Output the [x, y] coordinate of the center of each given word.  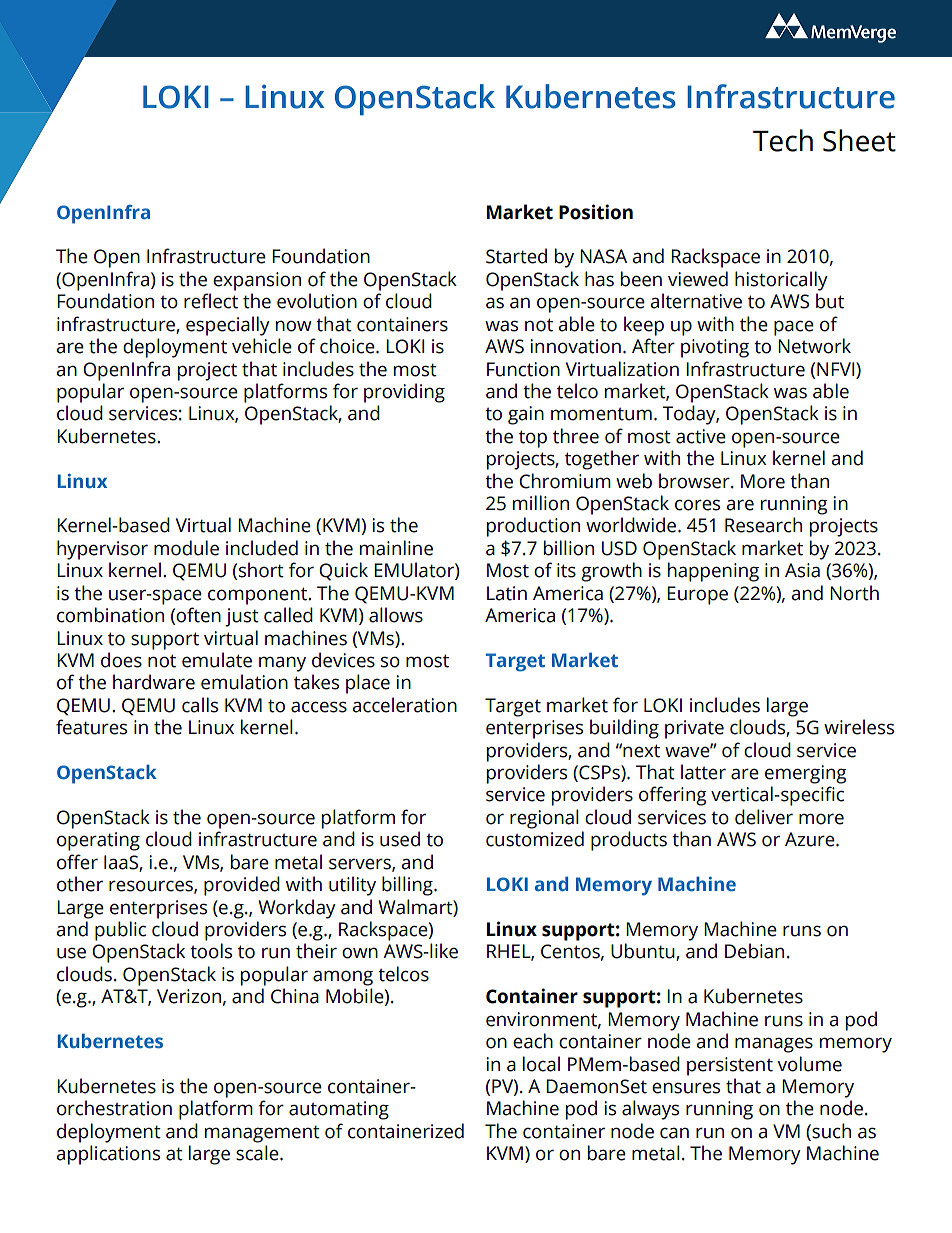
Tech [783, 140]
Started [516, 256]
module [186, 548]
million [541, 503]
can [674, 1133]
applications [108, 1155]
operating [98, 841]
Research [763, 525]
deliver [764, 817]
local [541, 1064]
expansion [257, 281]
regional [544, 819]
